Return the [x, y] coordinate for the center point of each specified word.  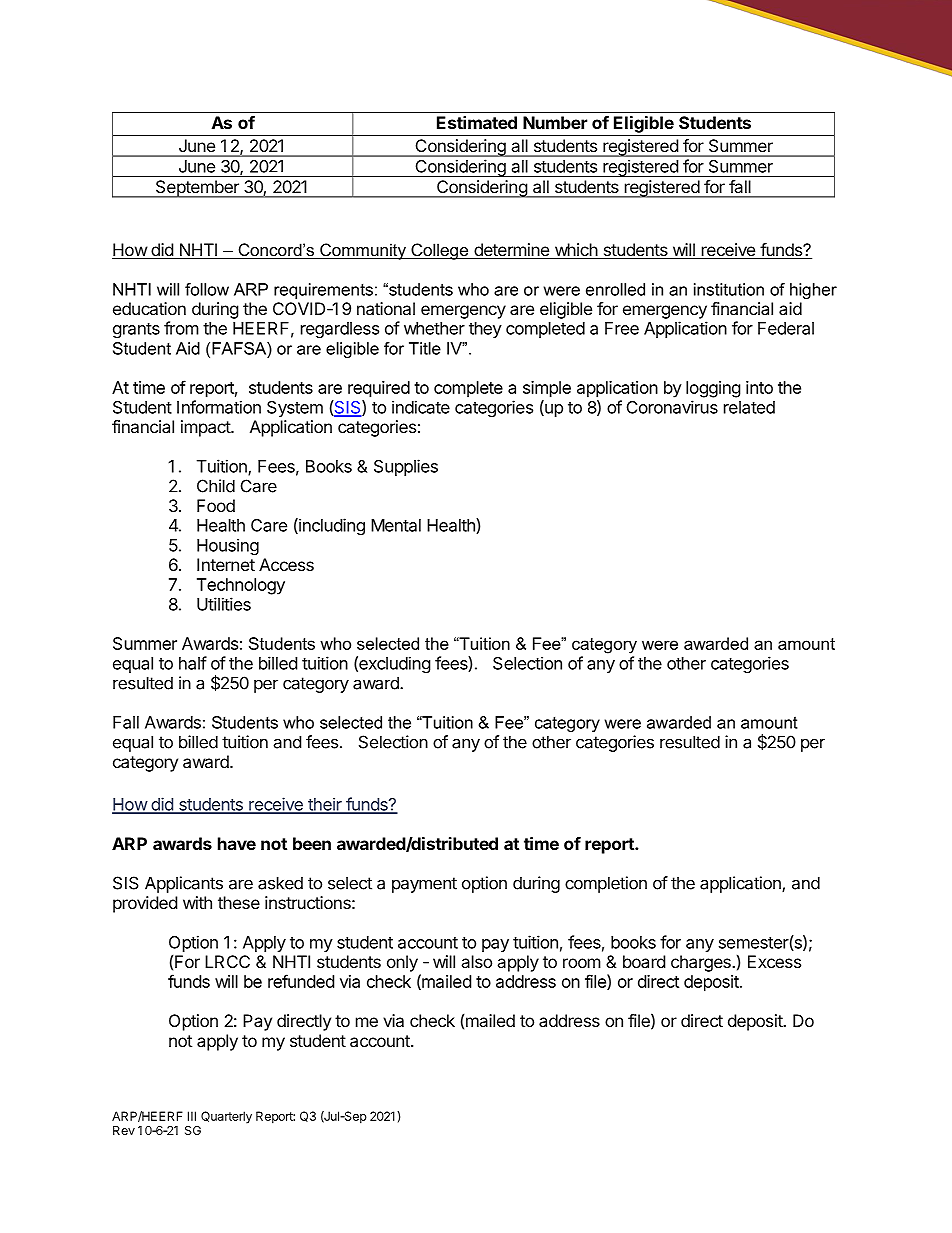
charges [702, 963]
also [476, 961]
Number [555, 122]
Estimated [477, 122]
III [192, 1116]
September [197, 189]
